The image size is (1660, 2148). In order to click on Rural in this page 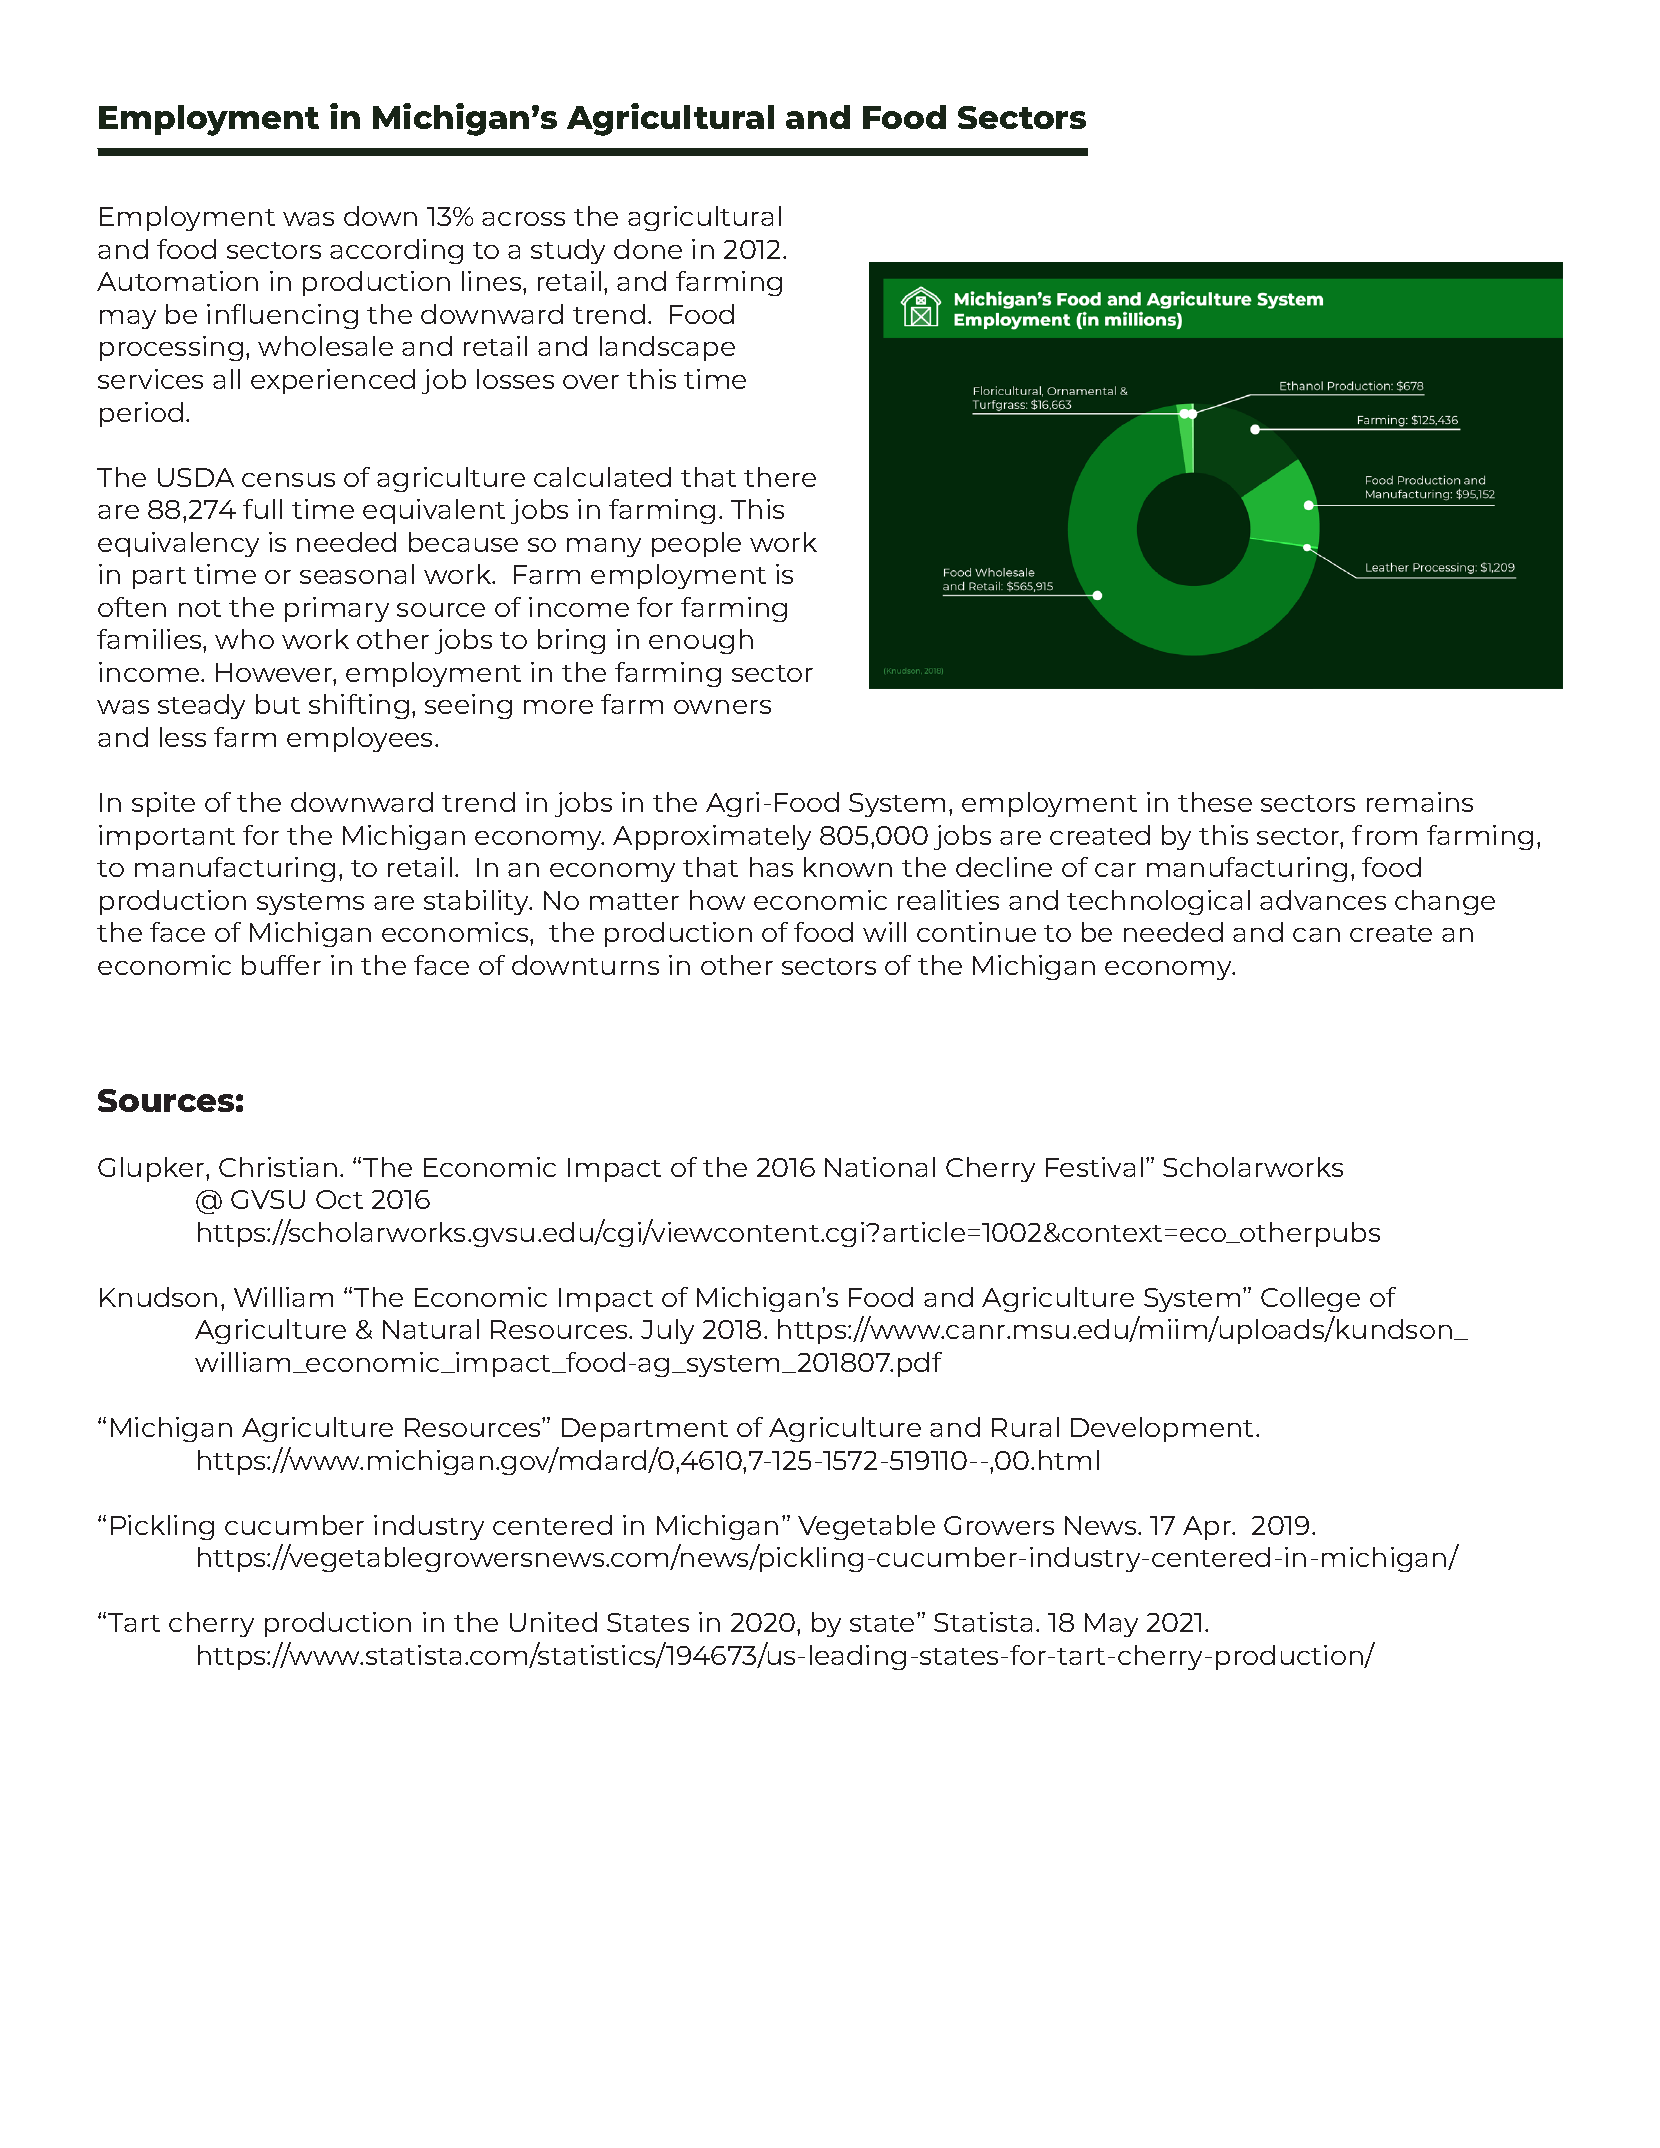, I will do `click(1025, 1427)`.
